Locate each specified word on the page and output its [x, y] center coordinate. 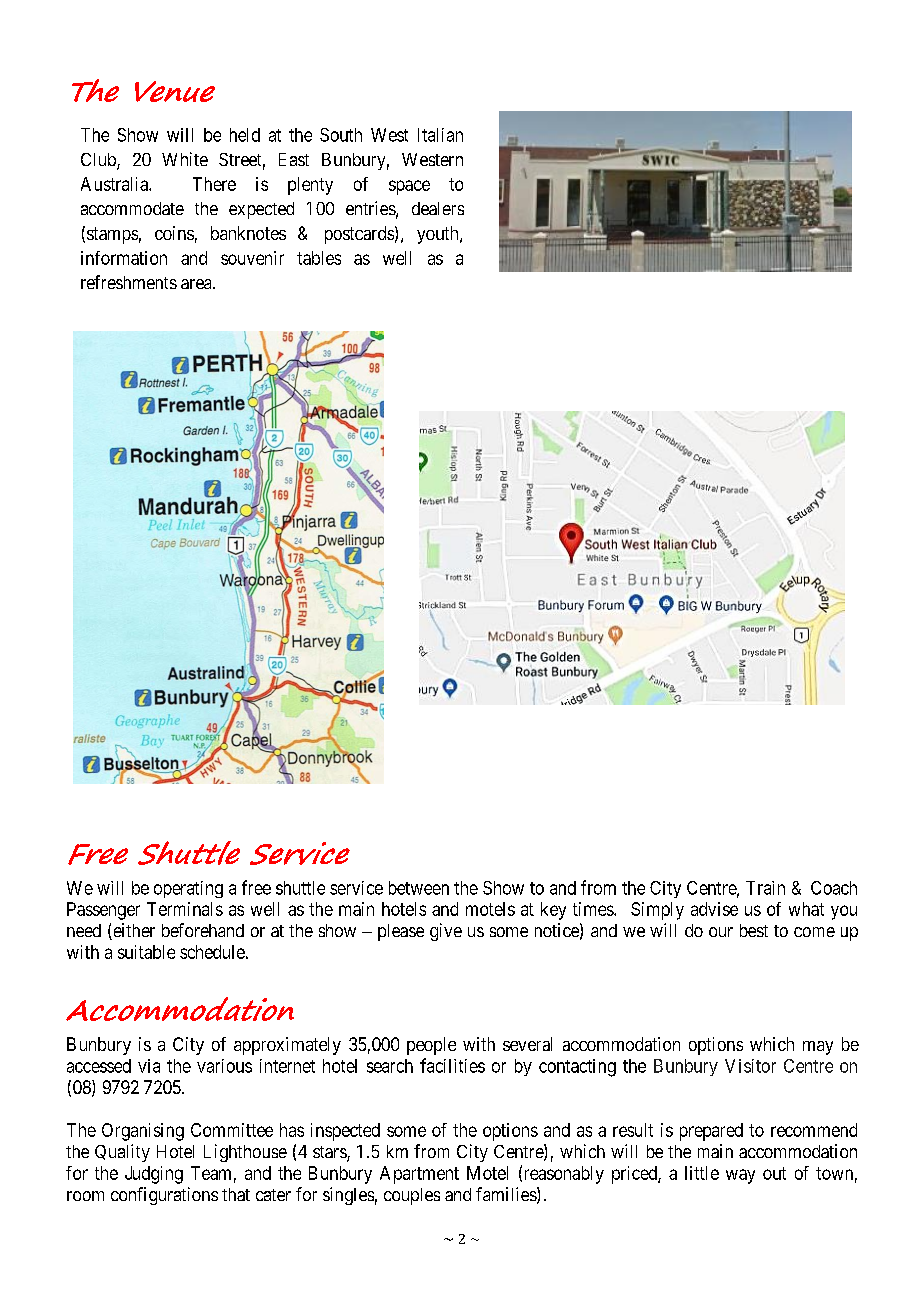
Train [765, 888]
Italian [440, 135]
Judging [154, 1175]
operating [188, 889]
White [185, 159]
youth [439, 235]
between [419, 888]
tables [319, 258]
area [197, 284]
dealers [438, 208]
